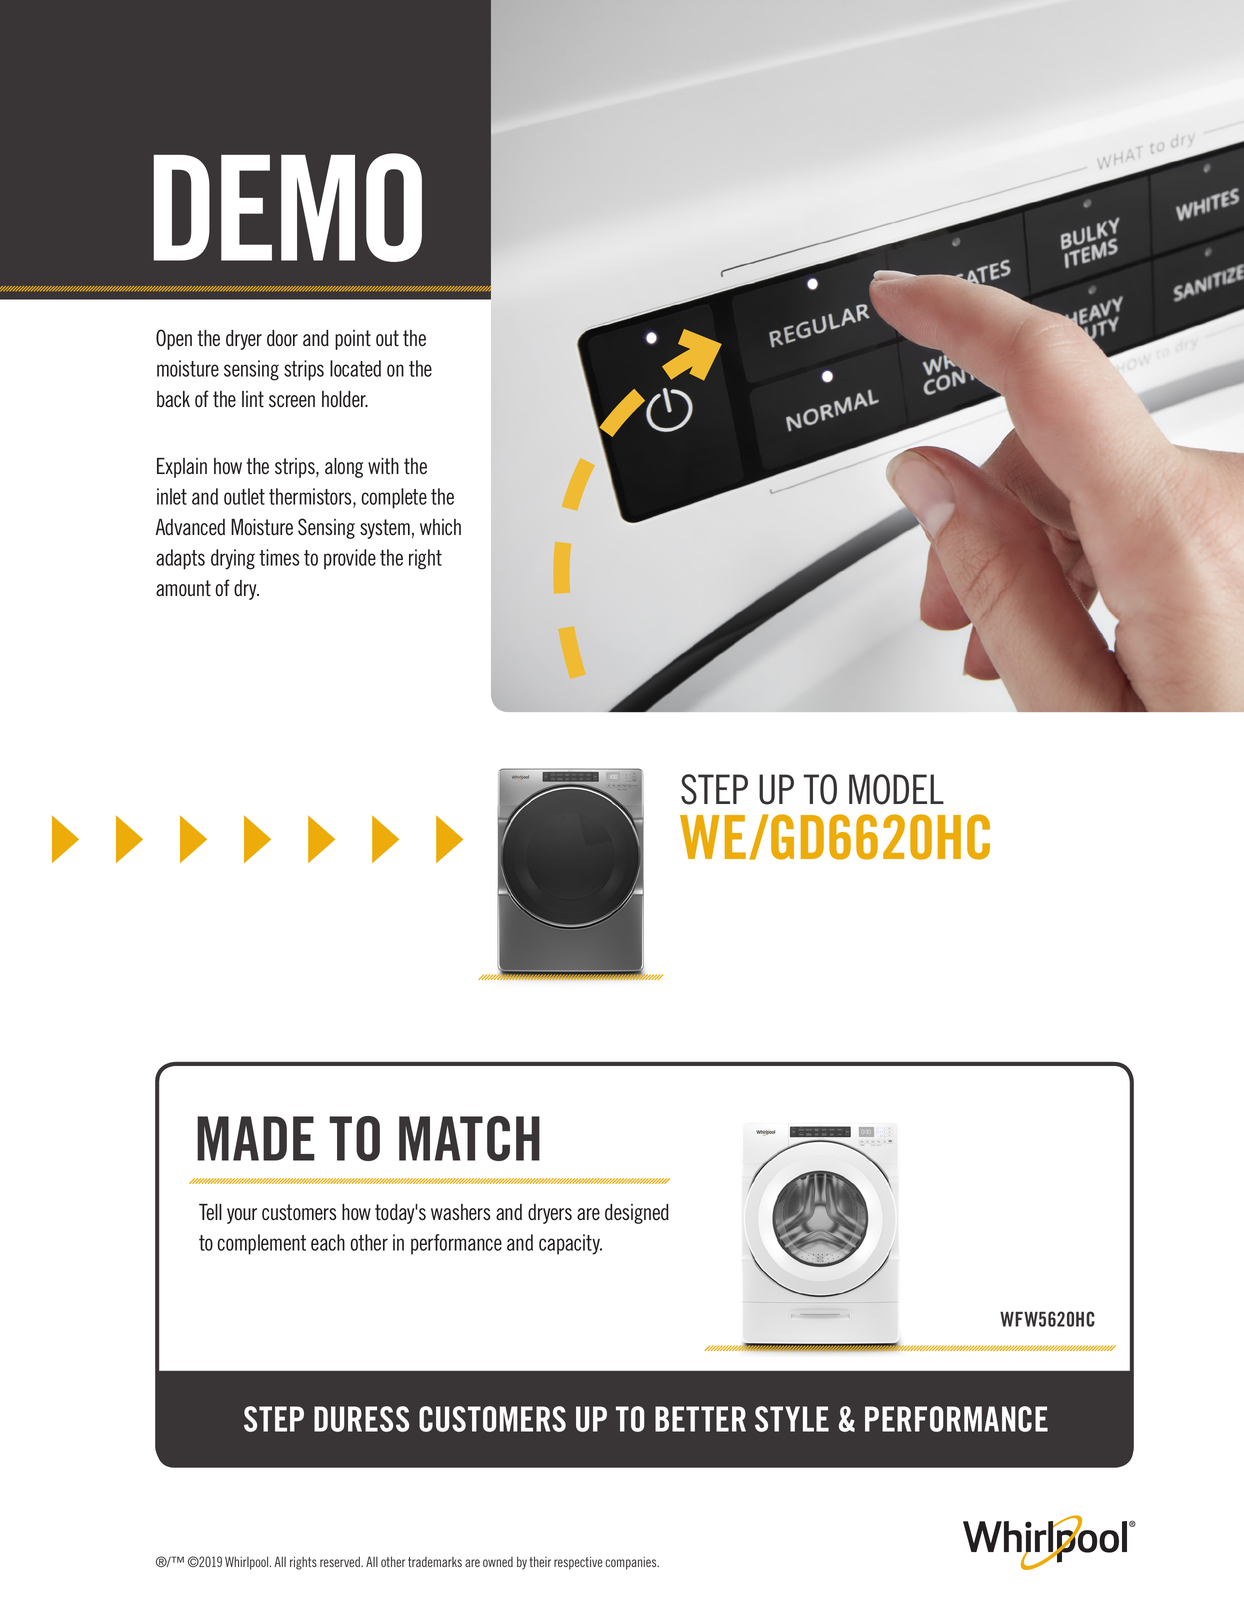 The width and height of the page is (1244, 1610). I want to click on DEMO, so click(287, 207).
